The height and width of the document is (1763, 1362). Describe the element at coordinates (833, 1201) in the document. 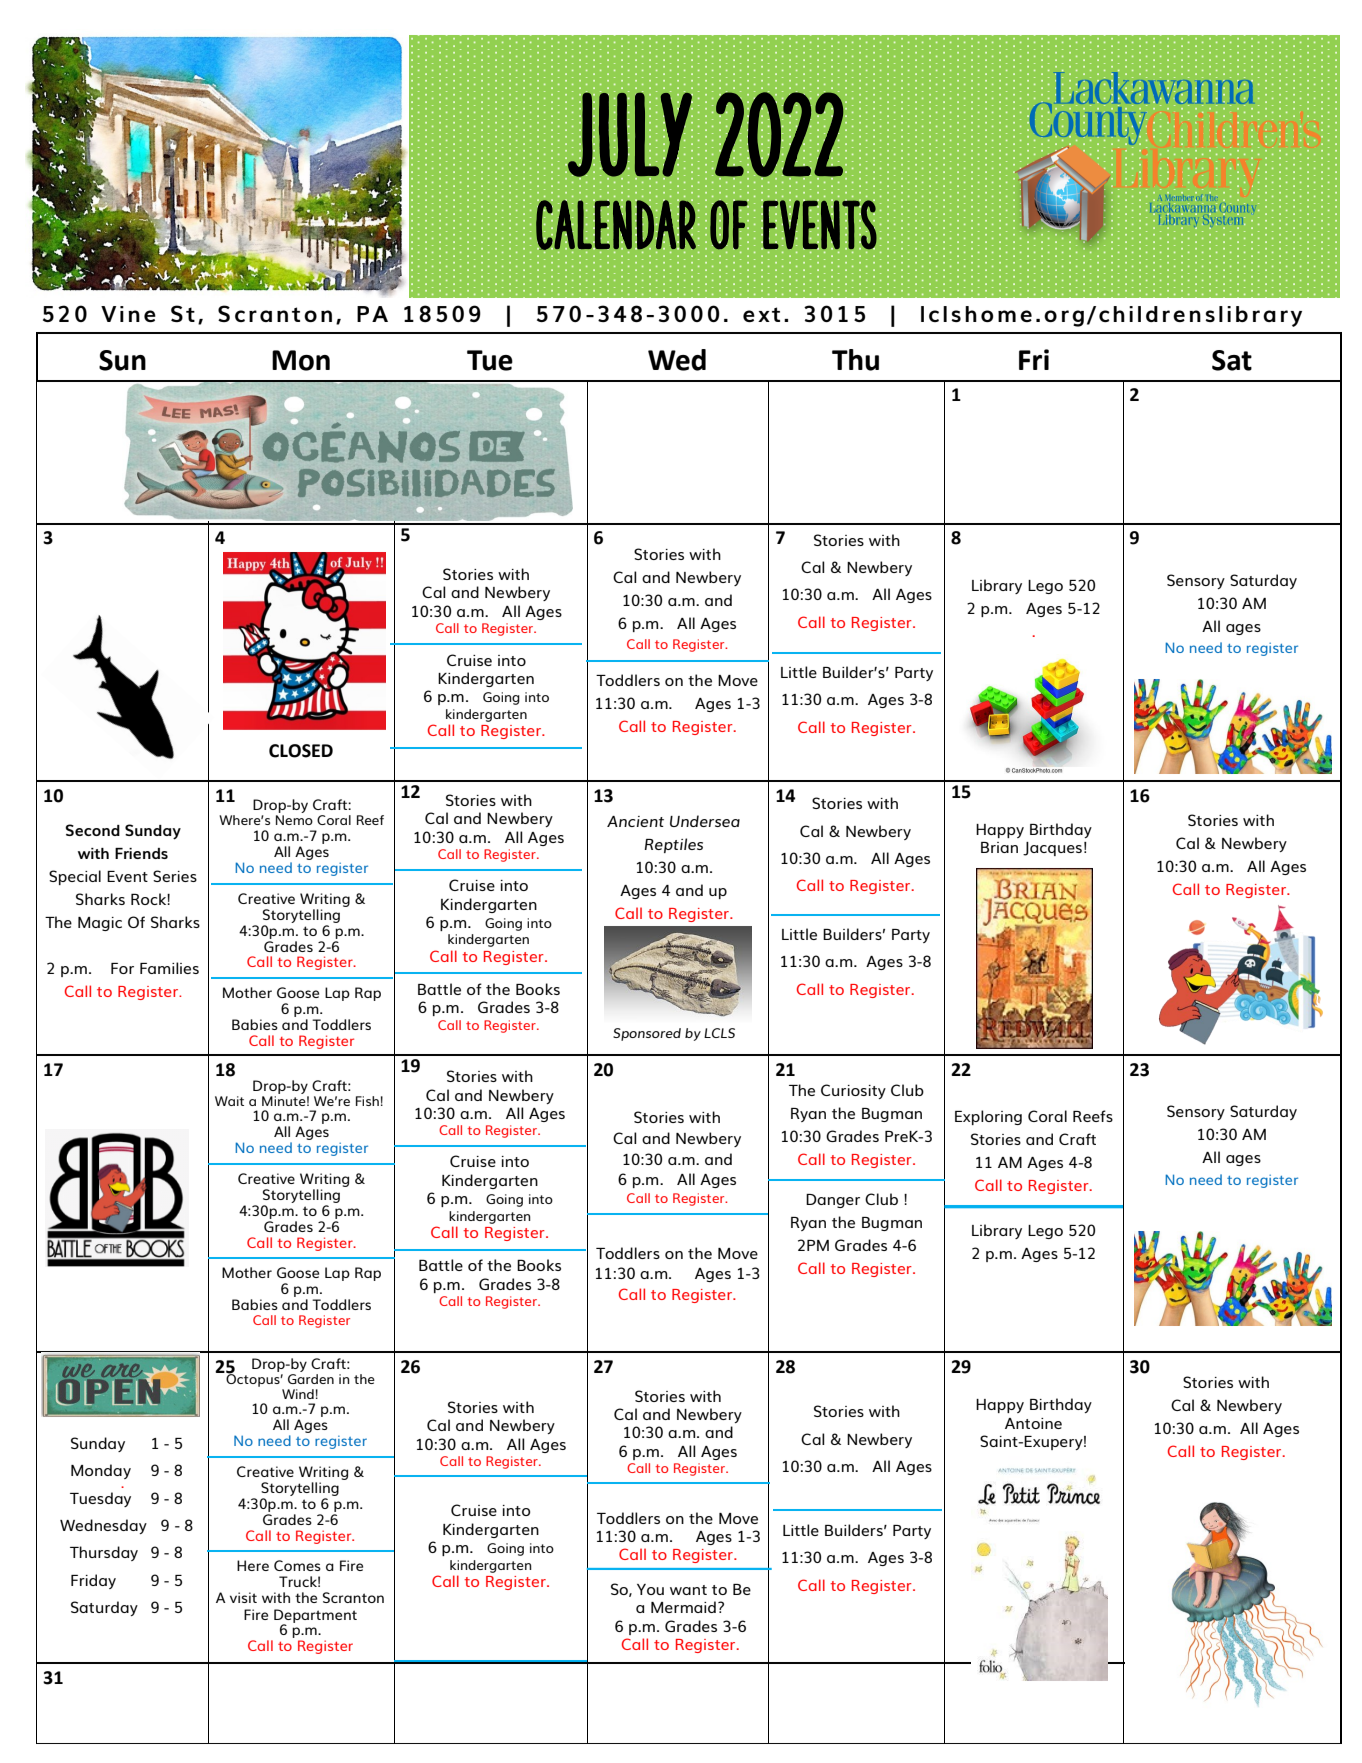

I see `Danger` at that location.
